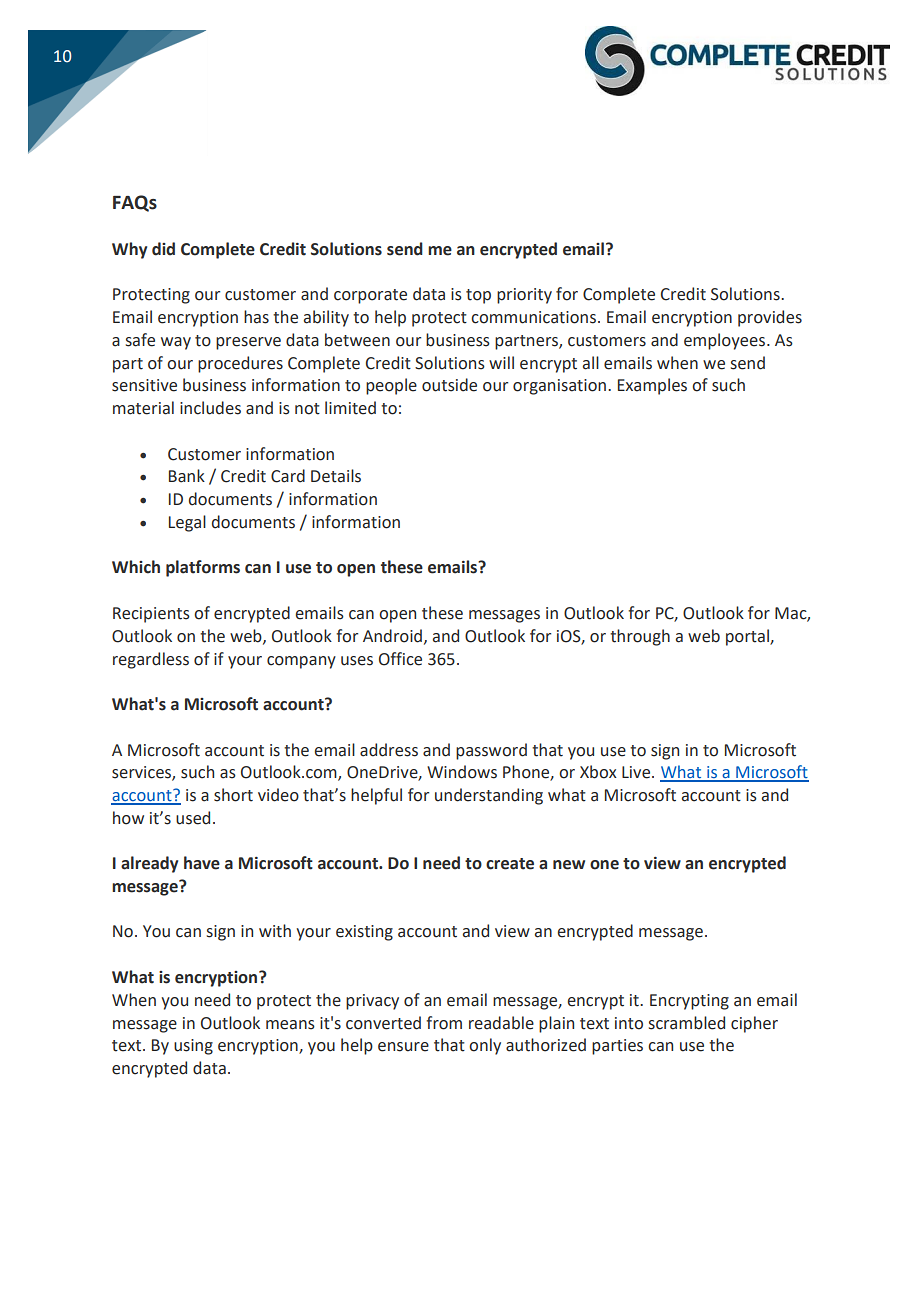  I want to click on regardless, so click(151, 660).
